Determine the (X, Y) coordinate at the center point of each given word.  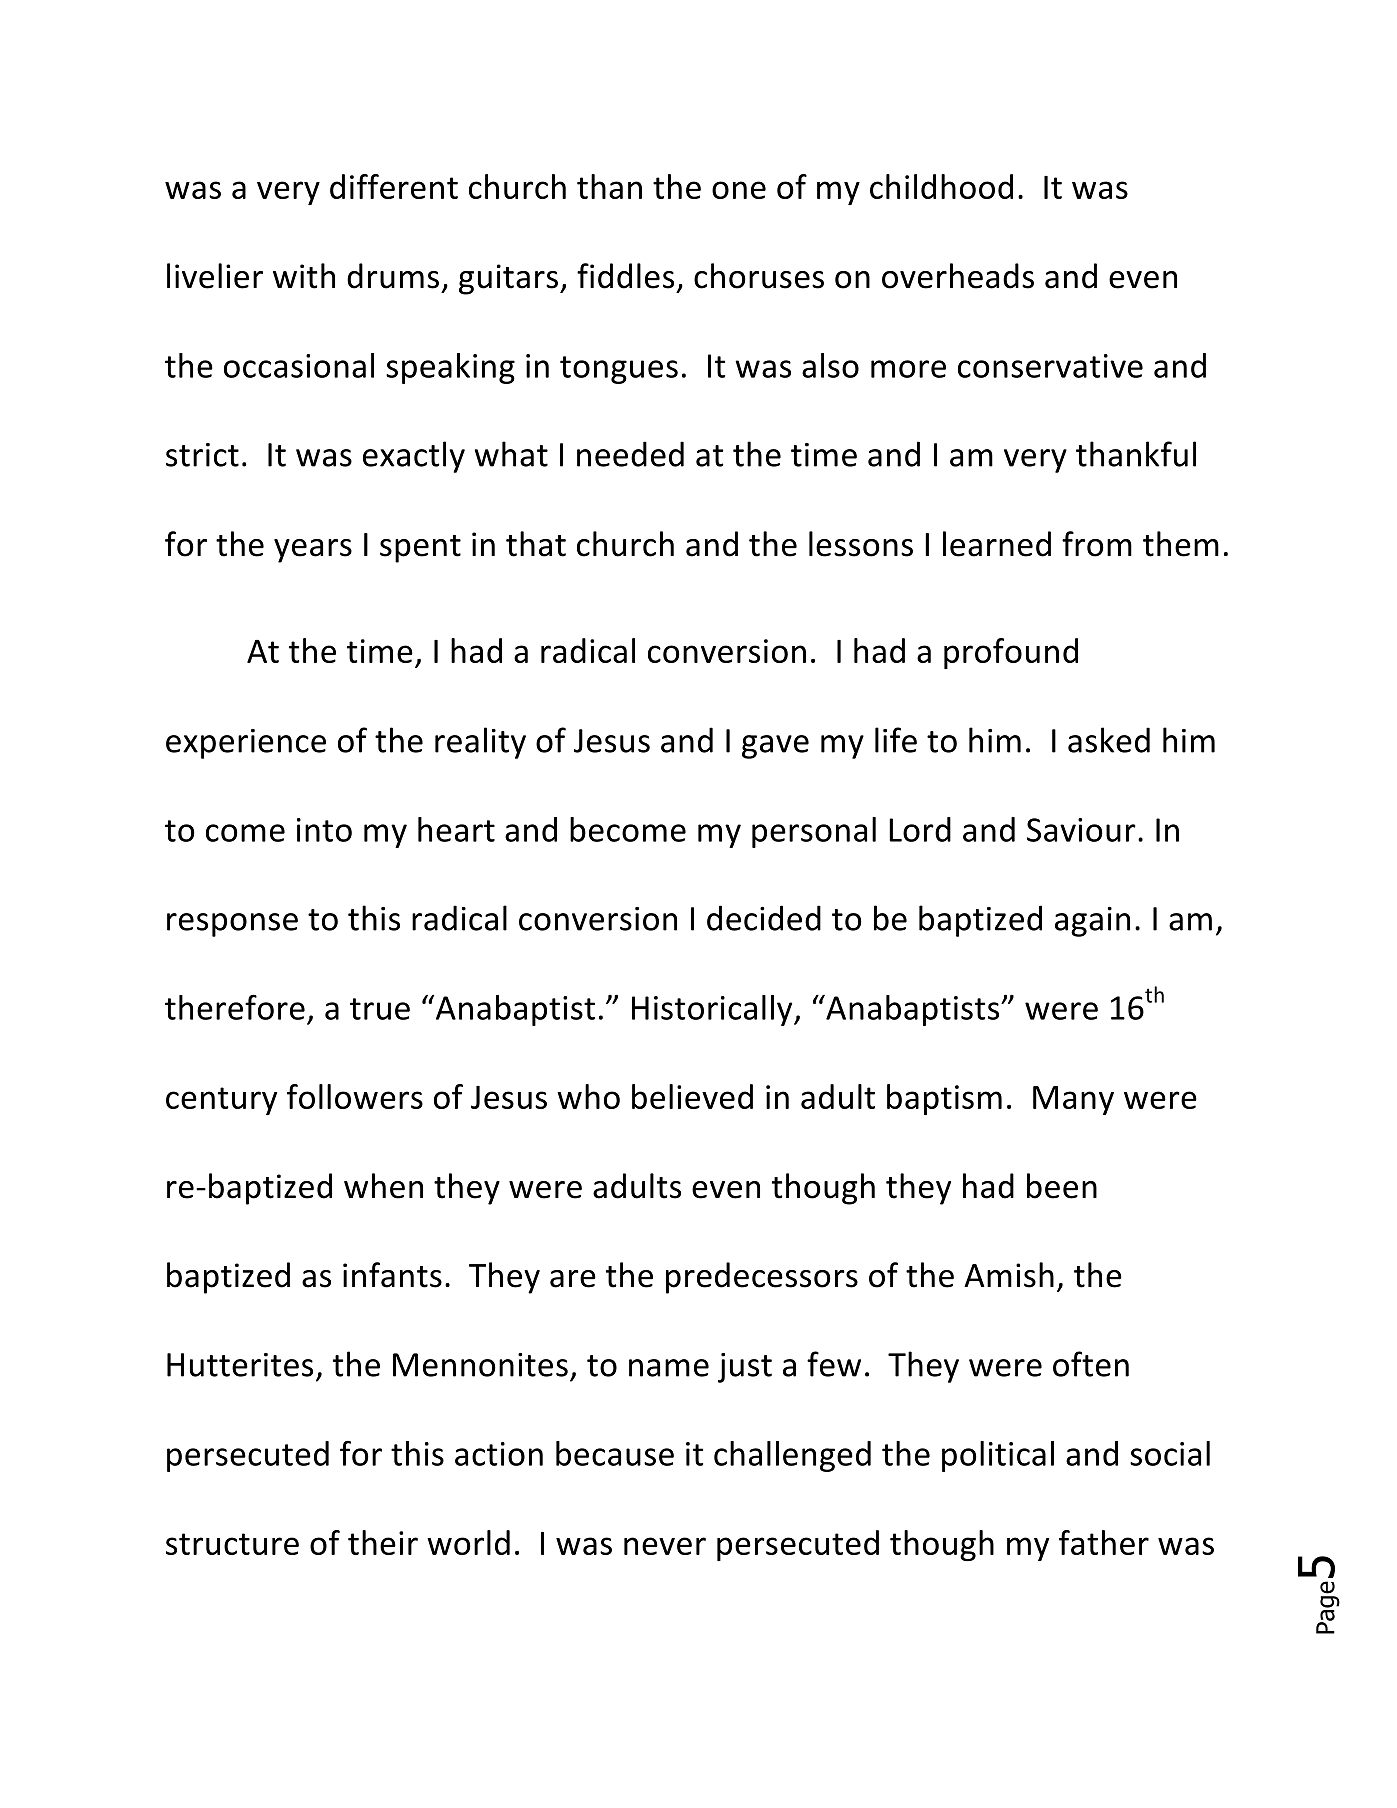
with (304, 276)
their (383, 1542)
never (665, 1546)
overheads (958, 276)
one (739, 190)
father (1104, 1542)
